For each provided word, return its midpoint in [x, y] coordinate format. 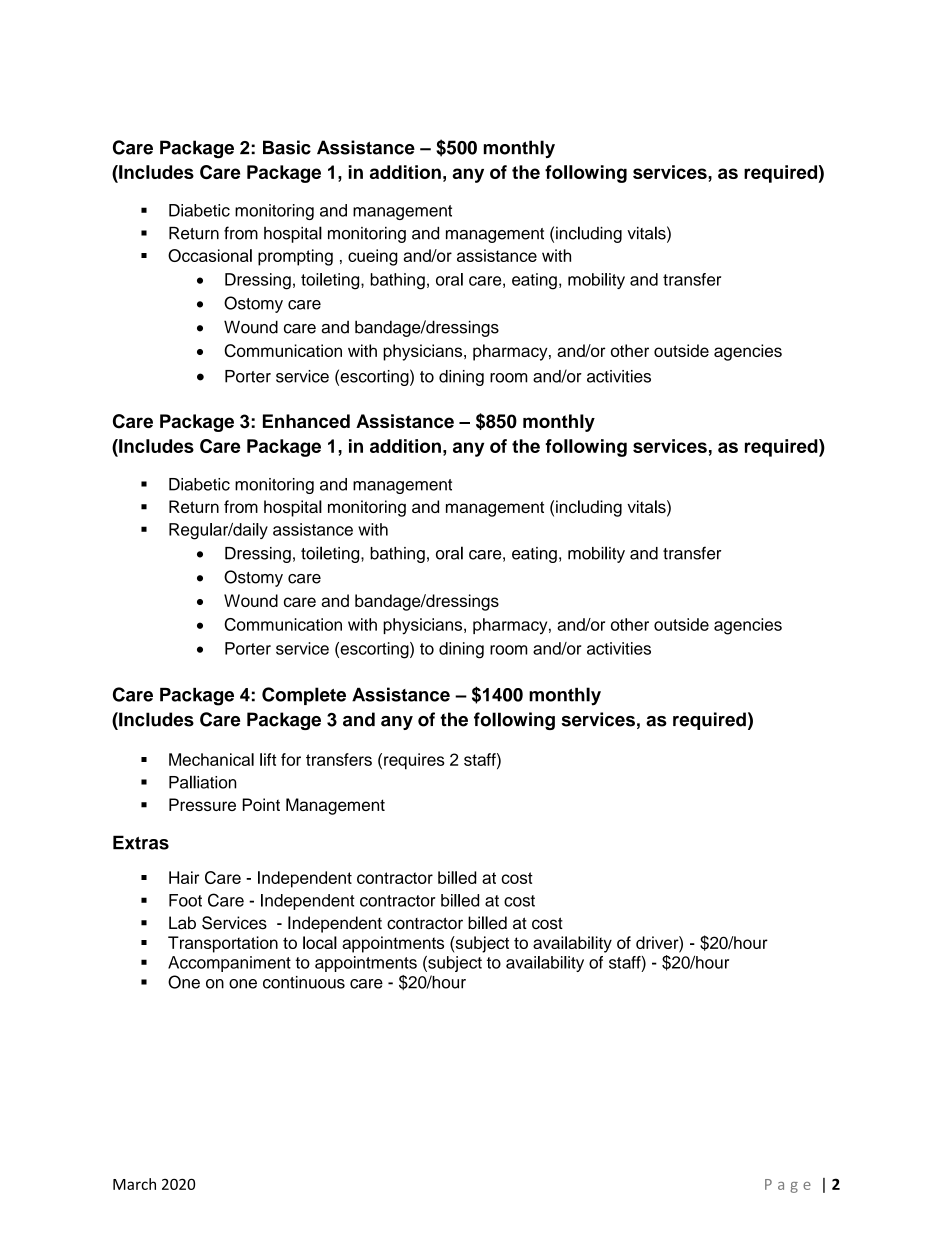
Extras [141, 842]
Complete [304, 696]
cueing [373, 257]
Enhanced [306, 421]
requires [414, 761]
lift [268, 759]
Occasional [210, 255]
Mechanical [211, 759]
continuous [304, 982]
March [134, 1184]
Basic [287, 147]
